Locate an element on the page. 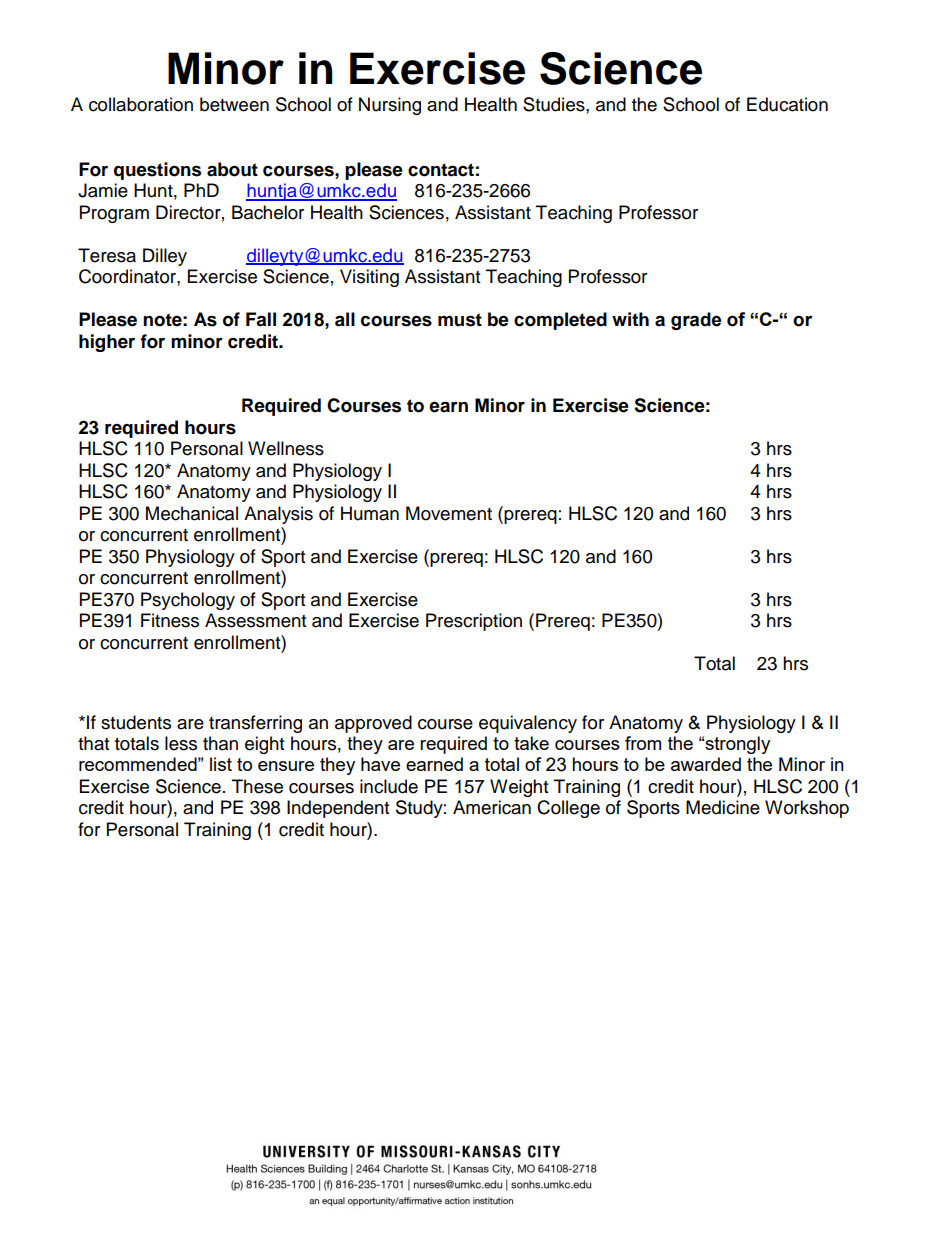 Image resolution: width=952 pixels, height=1233 pixels. Nursing is located at coordinates (390, 106).
